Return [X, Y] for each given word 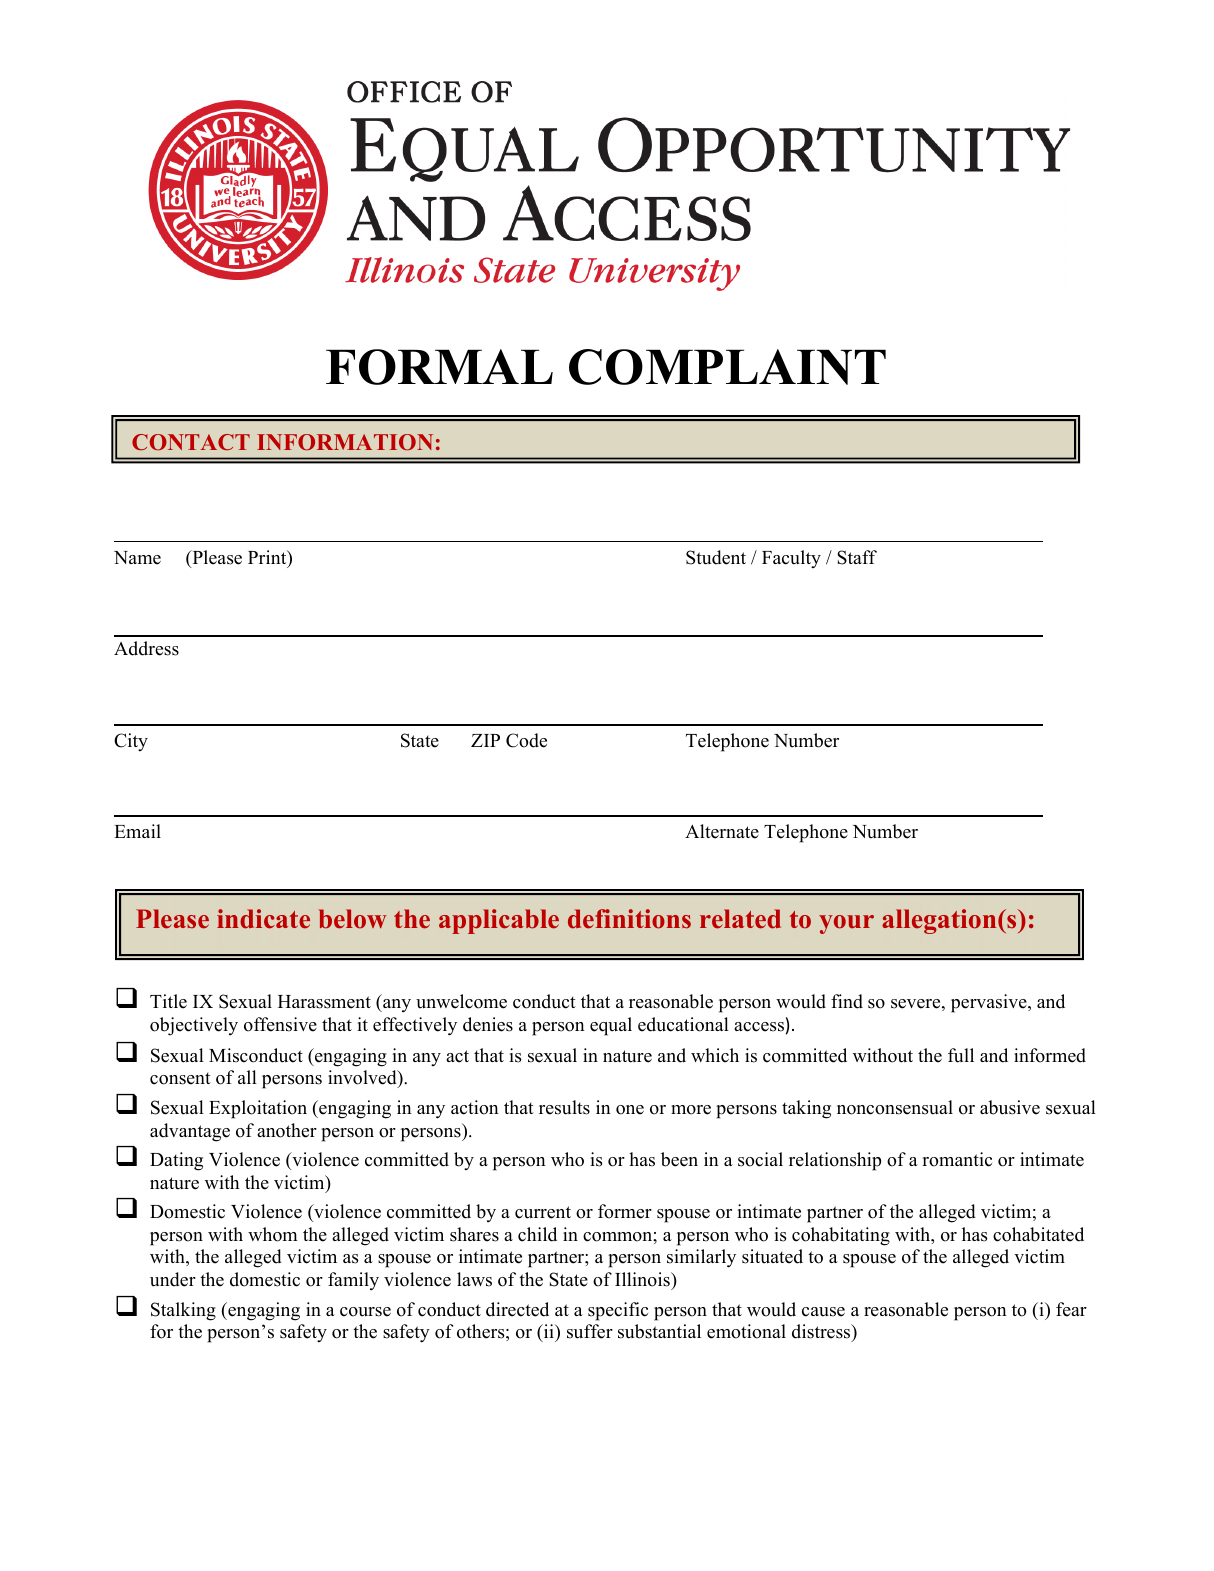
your [846, 924]
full [961, 1055]
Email [137, 831]
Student [716, 557]
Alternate [722, 831]
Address [146, 648]
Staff [857, 557]
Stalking [183, 1311]
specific [618, 1311]
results [564, 1107]
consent [180, 1078]
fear [1071, 1309]
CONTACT [191, 442]
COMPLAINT [727, 367]
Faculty [791, 559]
